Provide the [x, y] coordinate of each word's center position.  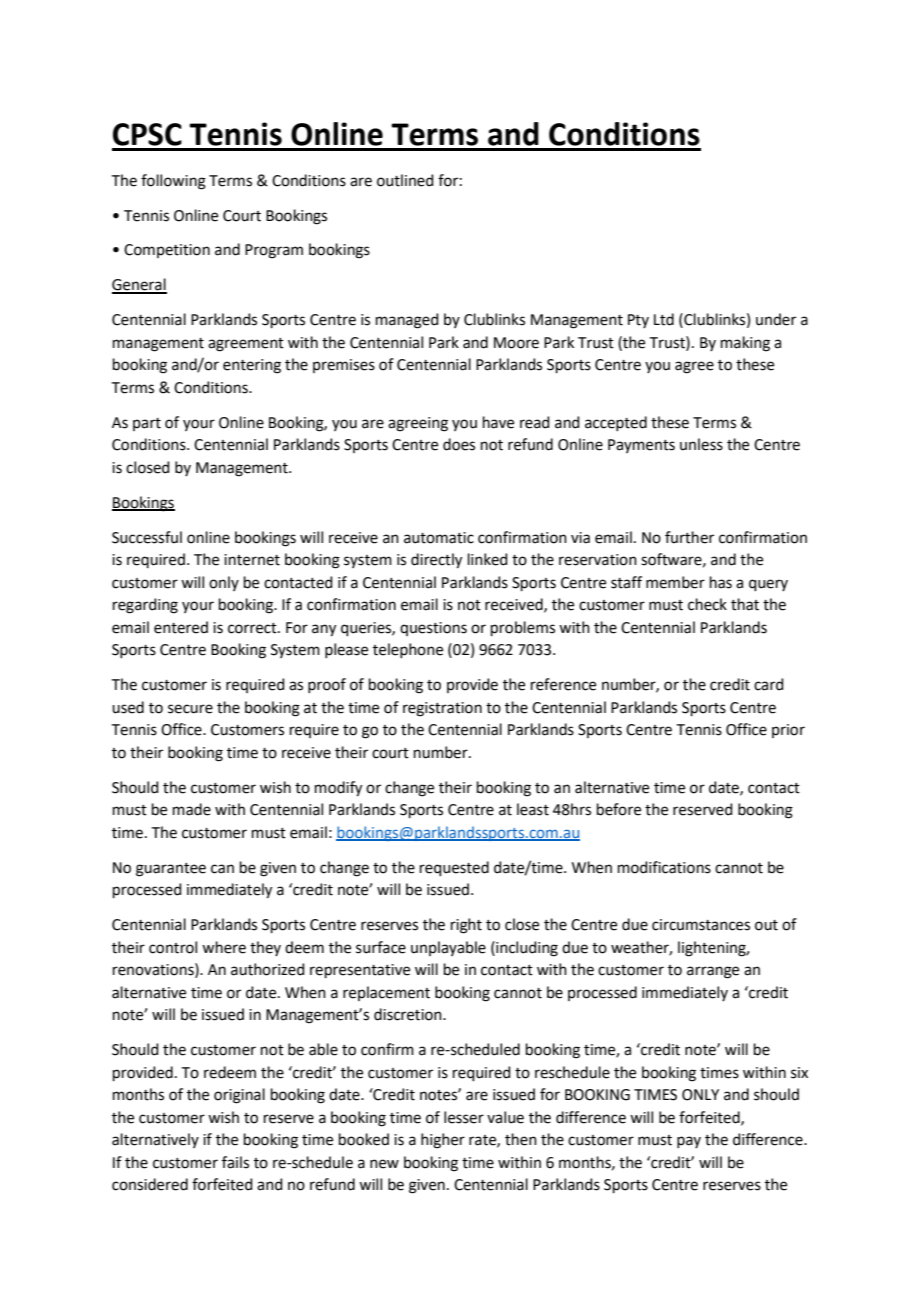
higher [443, 1141]
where [224, 947]
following [173, 182]
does [459, 444]
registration [442, 709]
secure [190, 709]
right [466, 926]
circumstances [701, 925]
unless [701, 444]
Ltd [664, 319]
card [769, 684]
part [147, 424]
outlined [405, 180]
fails [235, 1162]
